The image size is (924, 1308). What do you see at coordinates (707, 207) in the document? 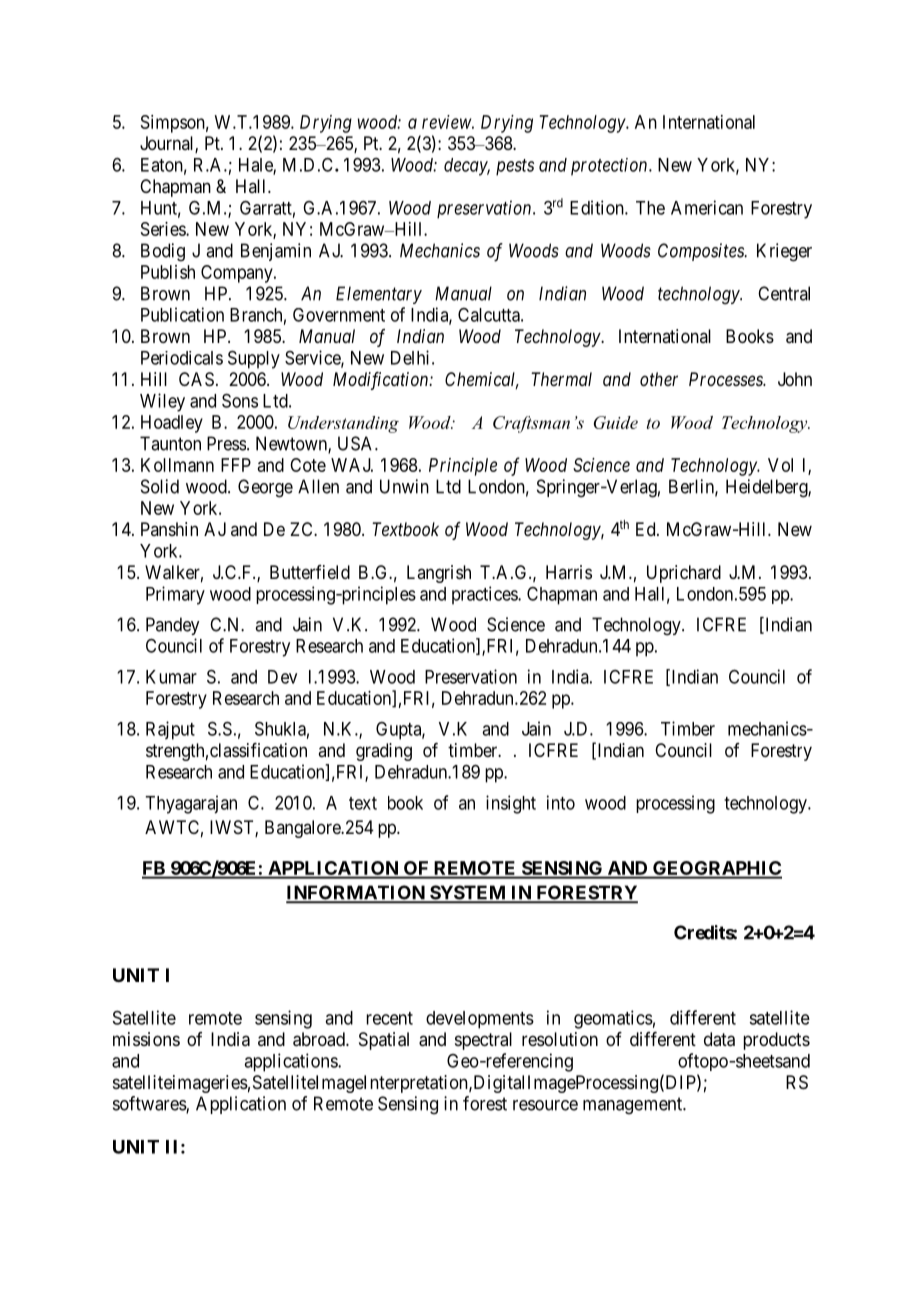
I see `American` at bounding box center [707, 207].
